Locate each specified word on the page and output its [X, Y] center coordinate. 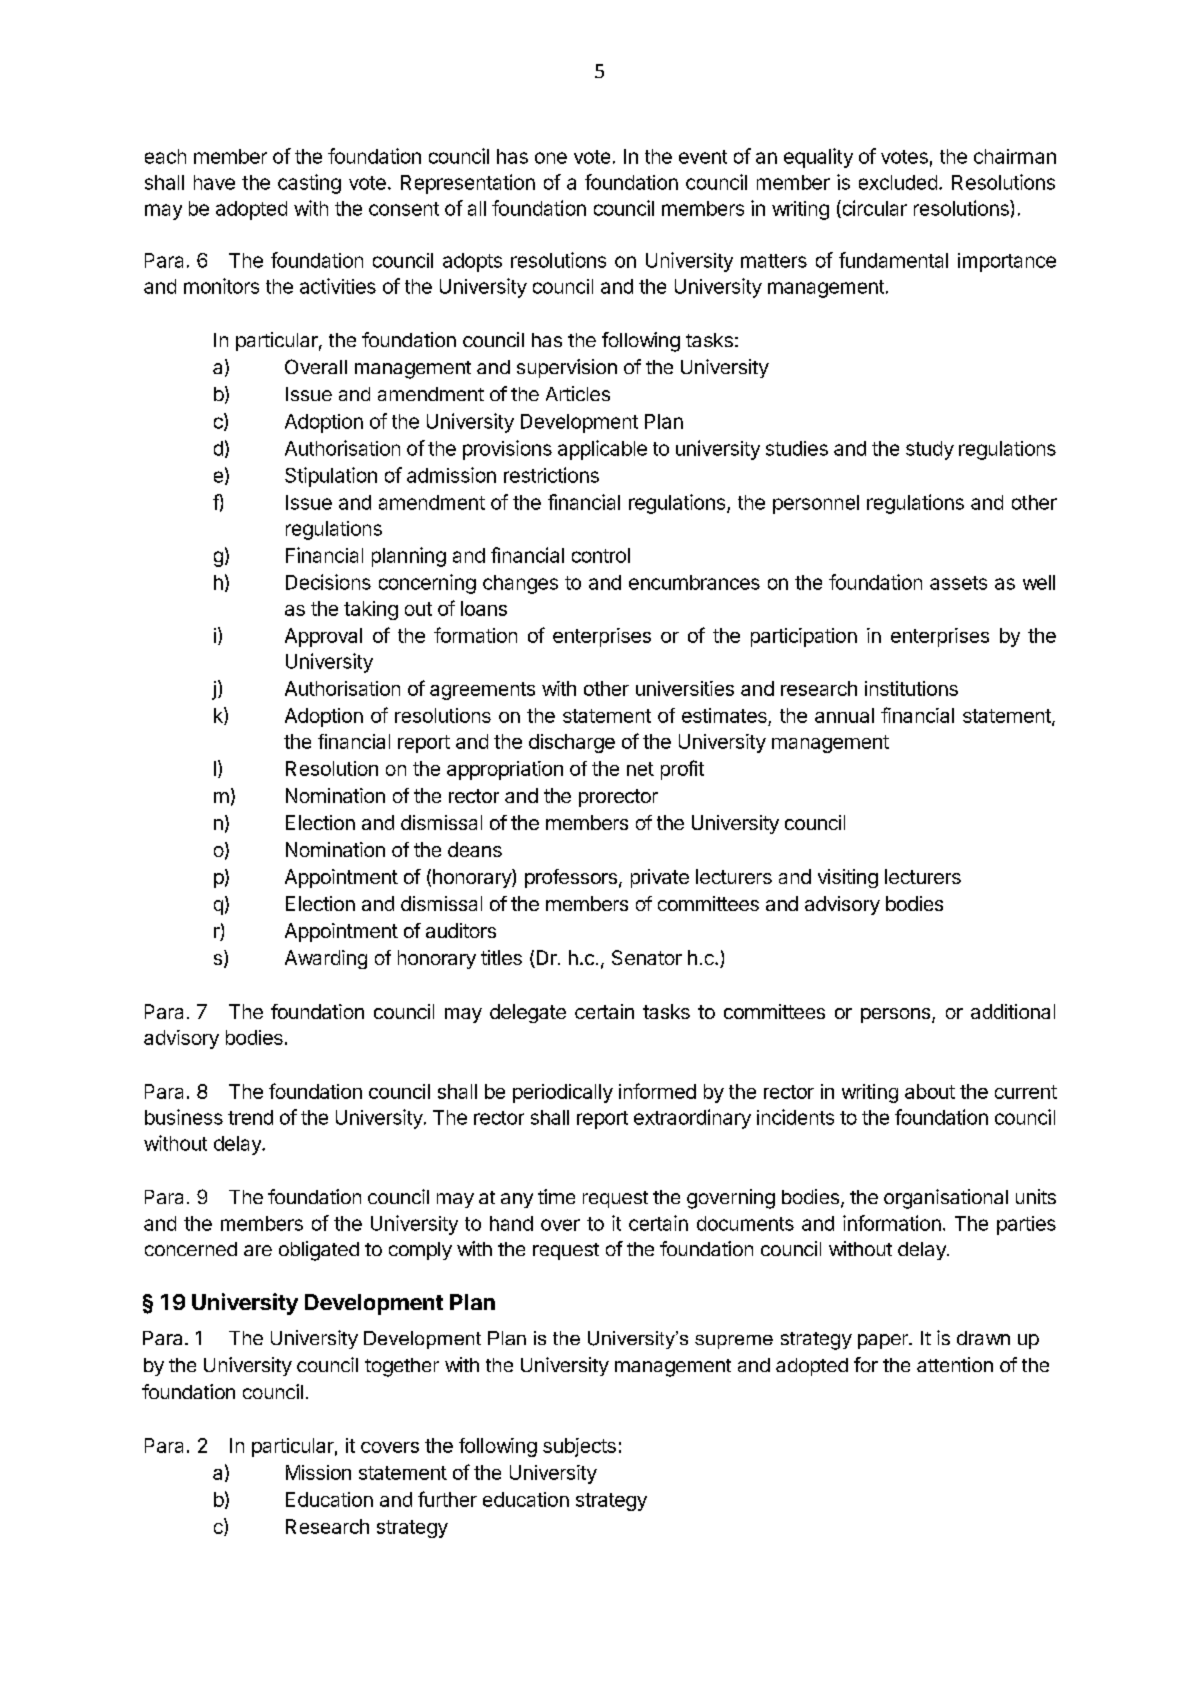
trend [250, 1117]
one [551, 158]
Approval [323, 637]
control [601, 555]
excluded [898, 182]
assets [958, 583]
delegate [528, 1013]
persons [897, 1015]
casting [309, 184]
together [402, 1367]
